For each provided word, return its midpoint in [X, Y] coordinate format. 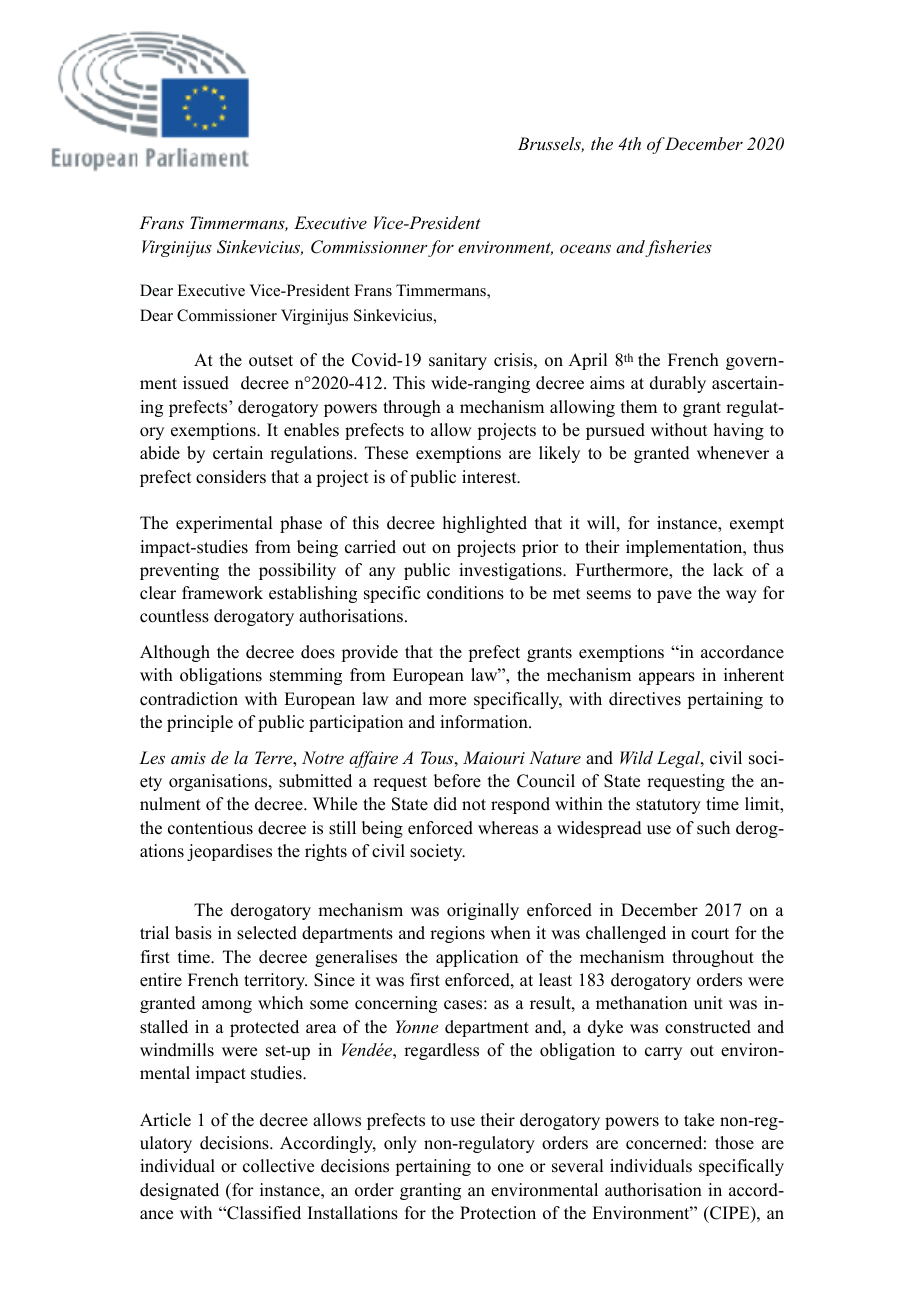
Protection [498, 1213]
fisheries [678, 248]
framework [222, 593]
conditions [465, 593]
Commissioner [227, 315]
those [734, 1143]
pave [674, 596]
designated [179, 1191]
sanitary [458, 361]
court [710, 934]
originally [483, 911]
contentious [210, 828]
